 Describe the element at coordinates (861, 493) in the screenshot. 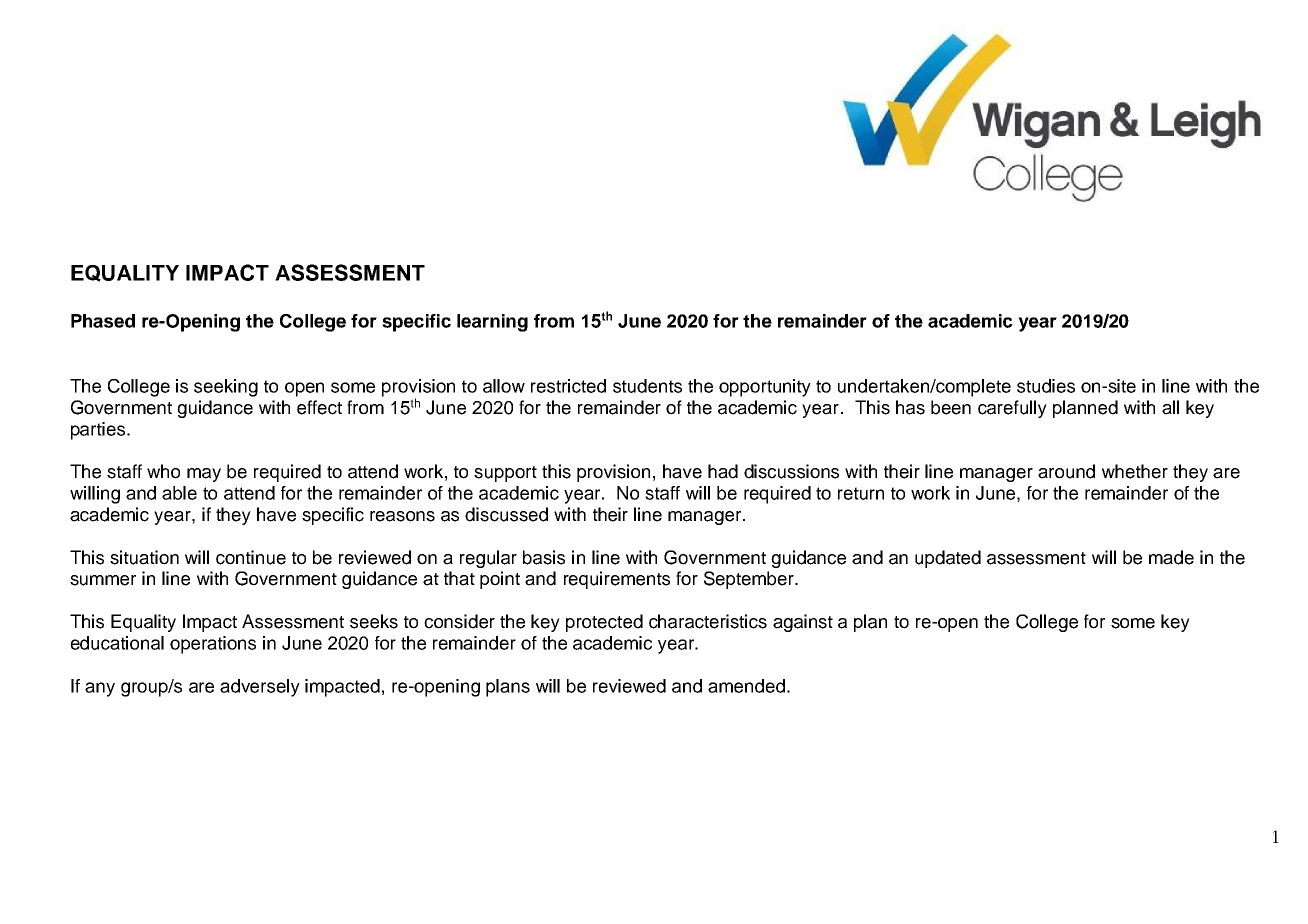

I see `return` at that location.
